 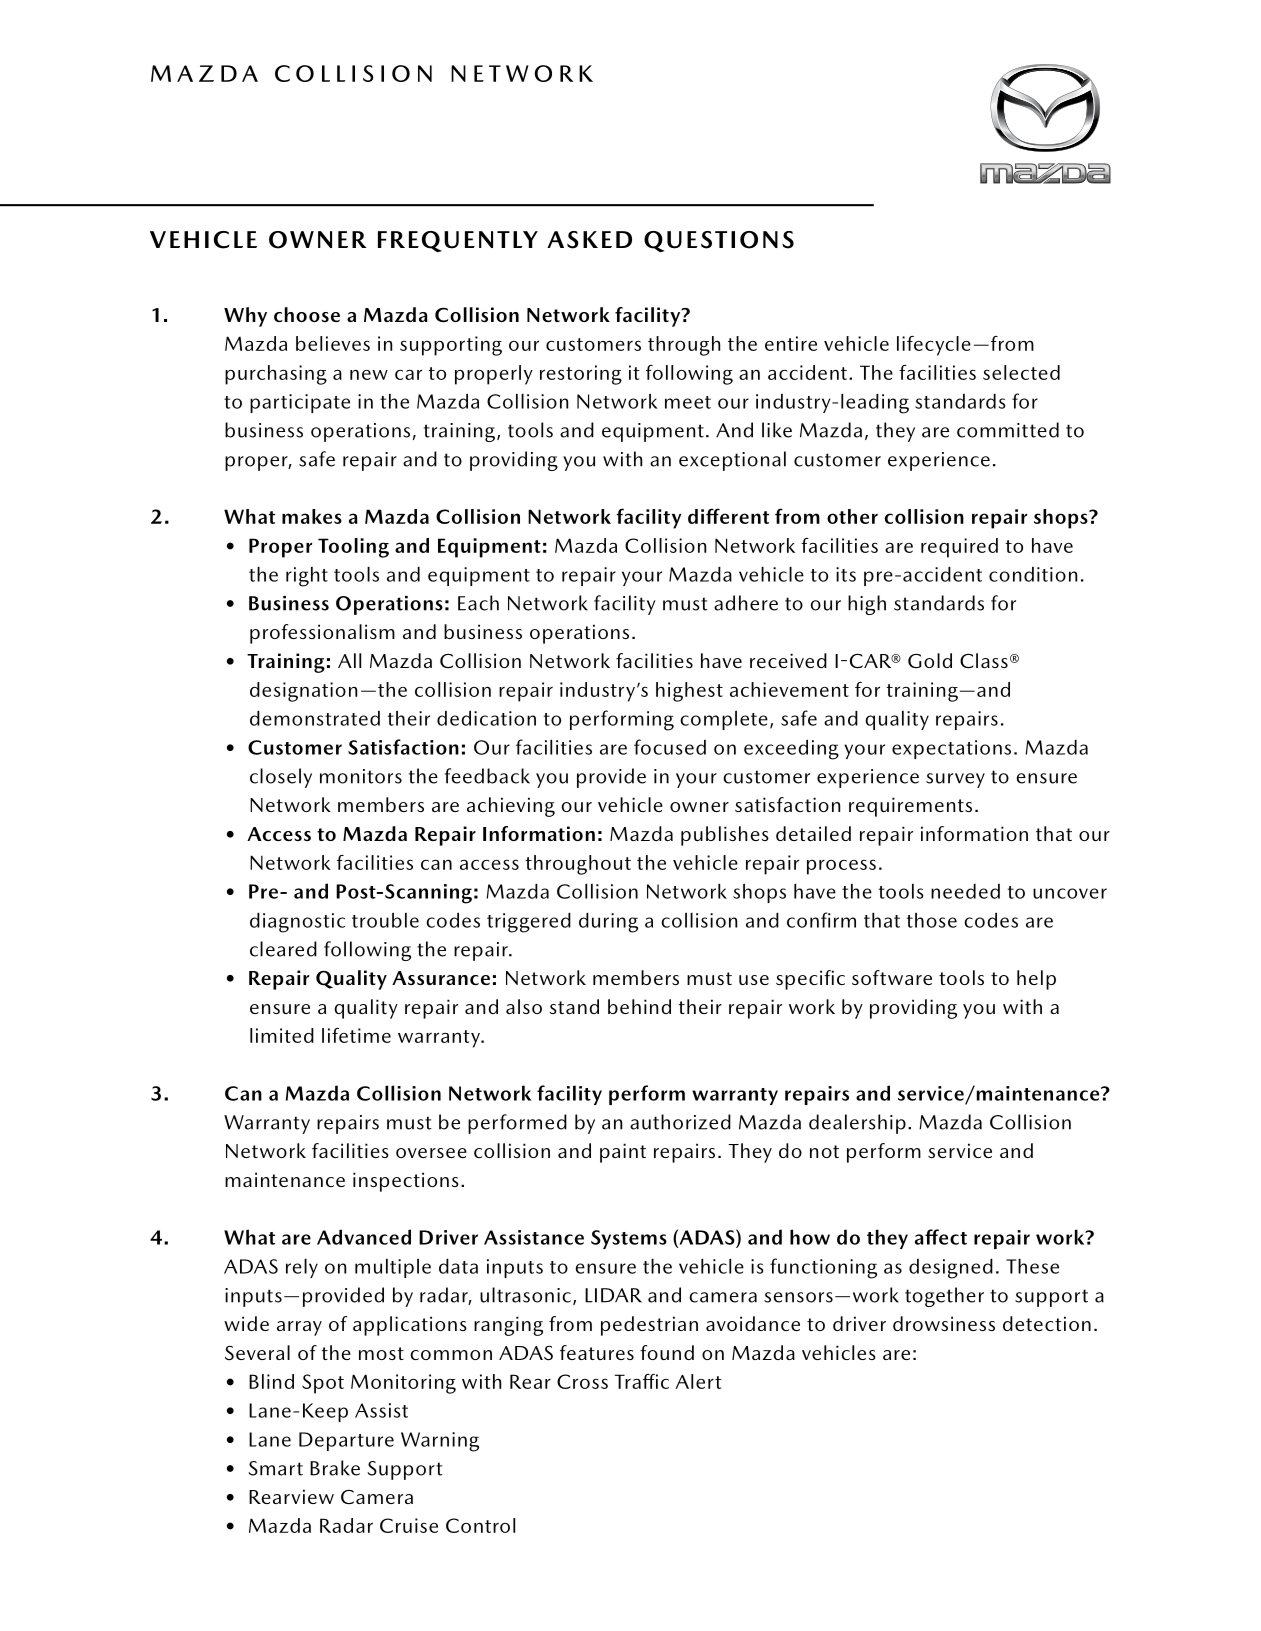 I want to click on choose, so click(x=307, y=314).
